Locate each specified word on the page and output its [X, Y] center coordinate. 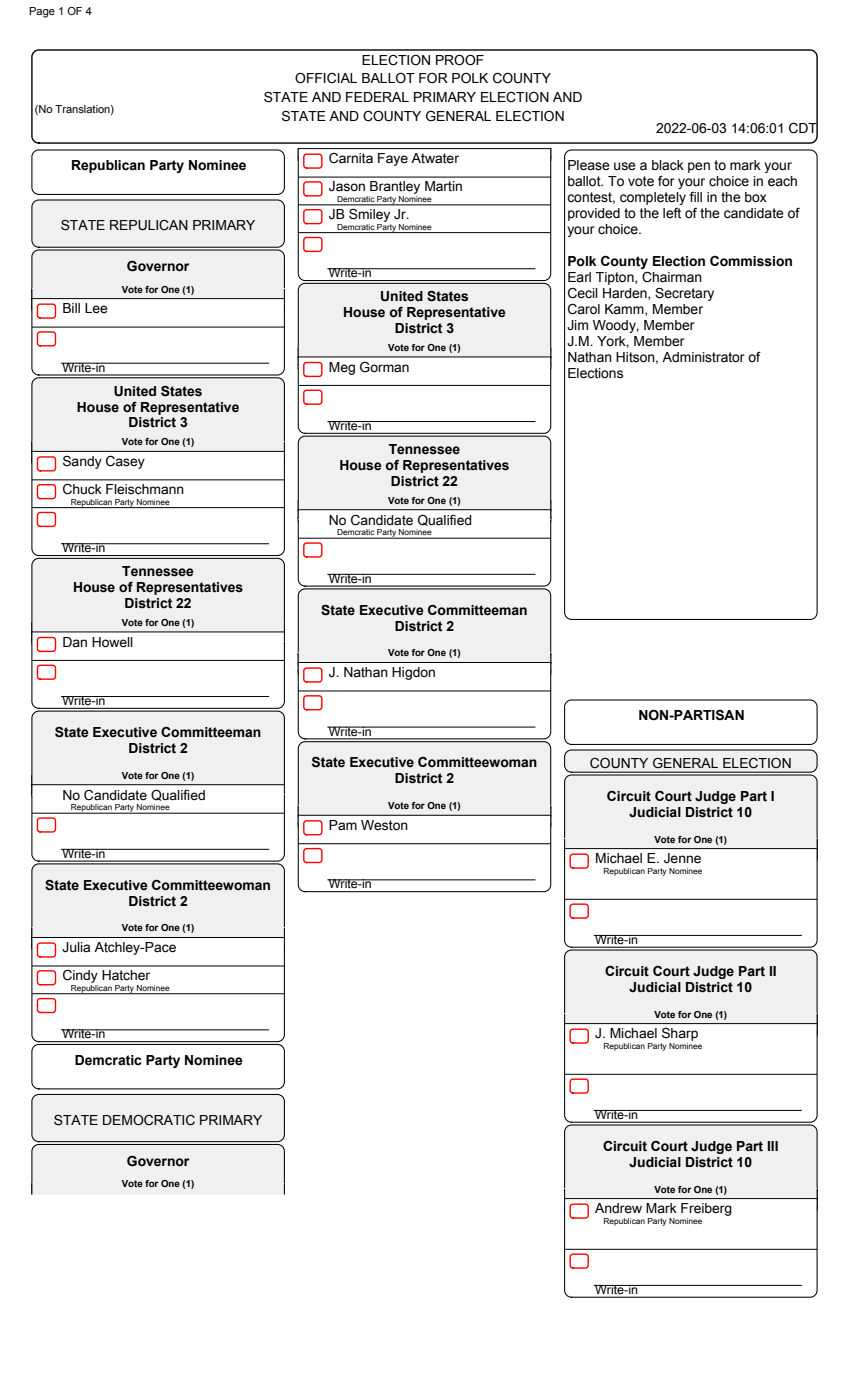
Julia [76, 947]
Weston [384, 825]
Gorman [384, 367]
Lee [96, 308]
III [773, 1146]
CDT [803, 127]
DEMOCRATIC [149, 1120]
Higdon [413, 673]
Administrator [703, 357]
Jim [577, 325]
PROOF [460, 60]
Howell [112, 642]
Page [42, 12]
